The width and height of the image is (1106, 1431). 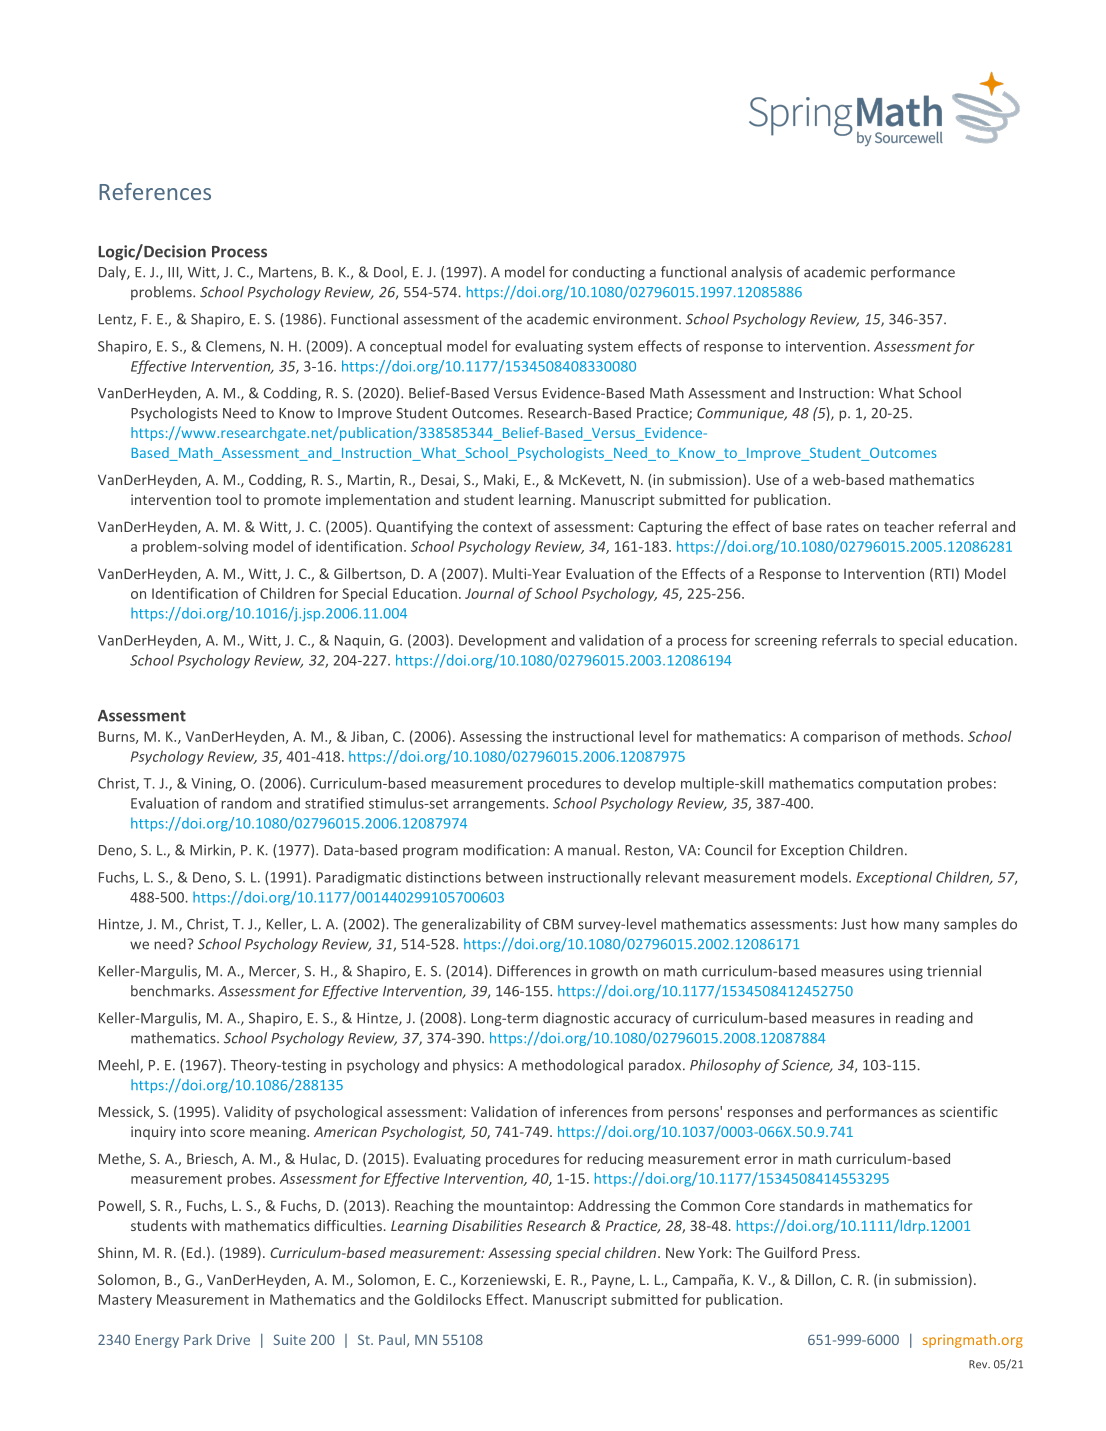 What do you see at coordinates (228, 499) in the image?
I see `tool` at bounding box center [228, 499].
